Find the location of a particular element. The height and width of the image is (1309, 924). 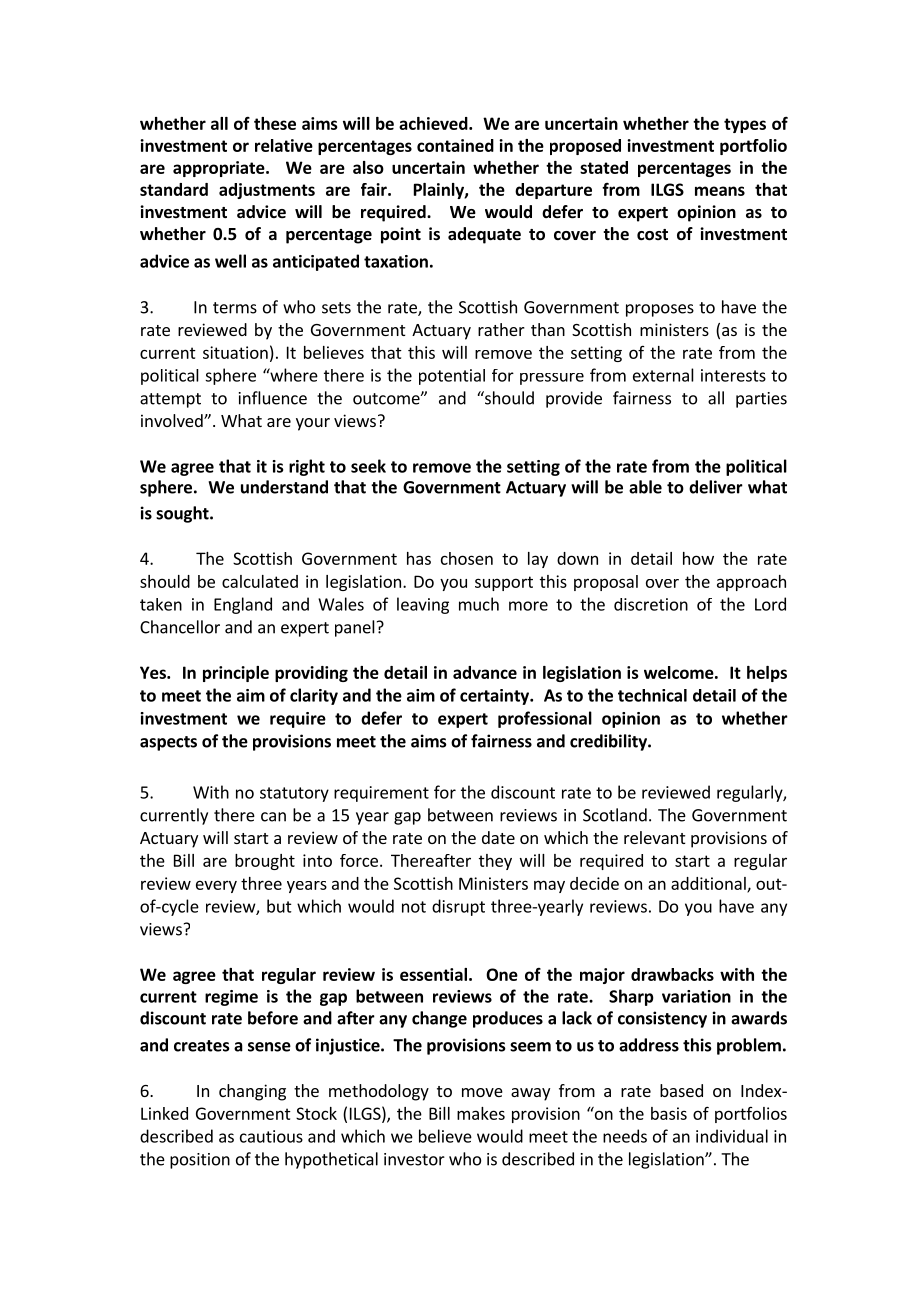

makes is located at coordinates (481, 1113).
